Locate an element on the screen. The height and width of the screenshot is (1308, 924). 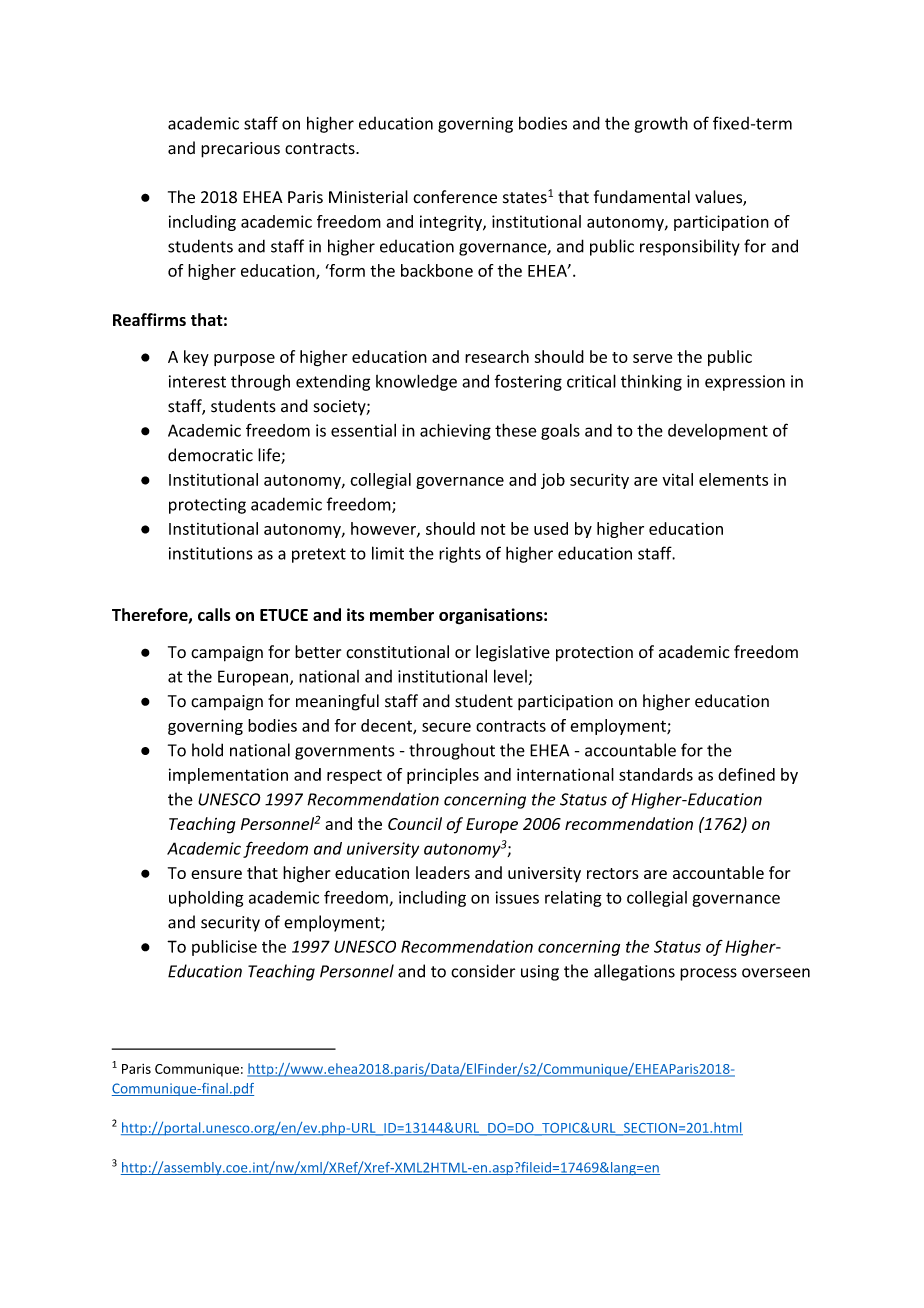
implementation is located at coordinates (228, 776).
